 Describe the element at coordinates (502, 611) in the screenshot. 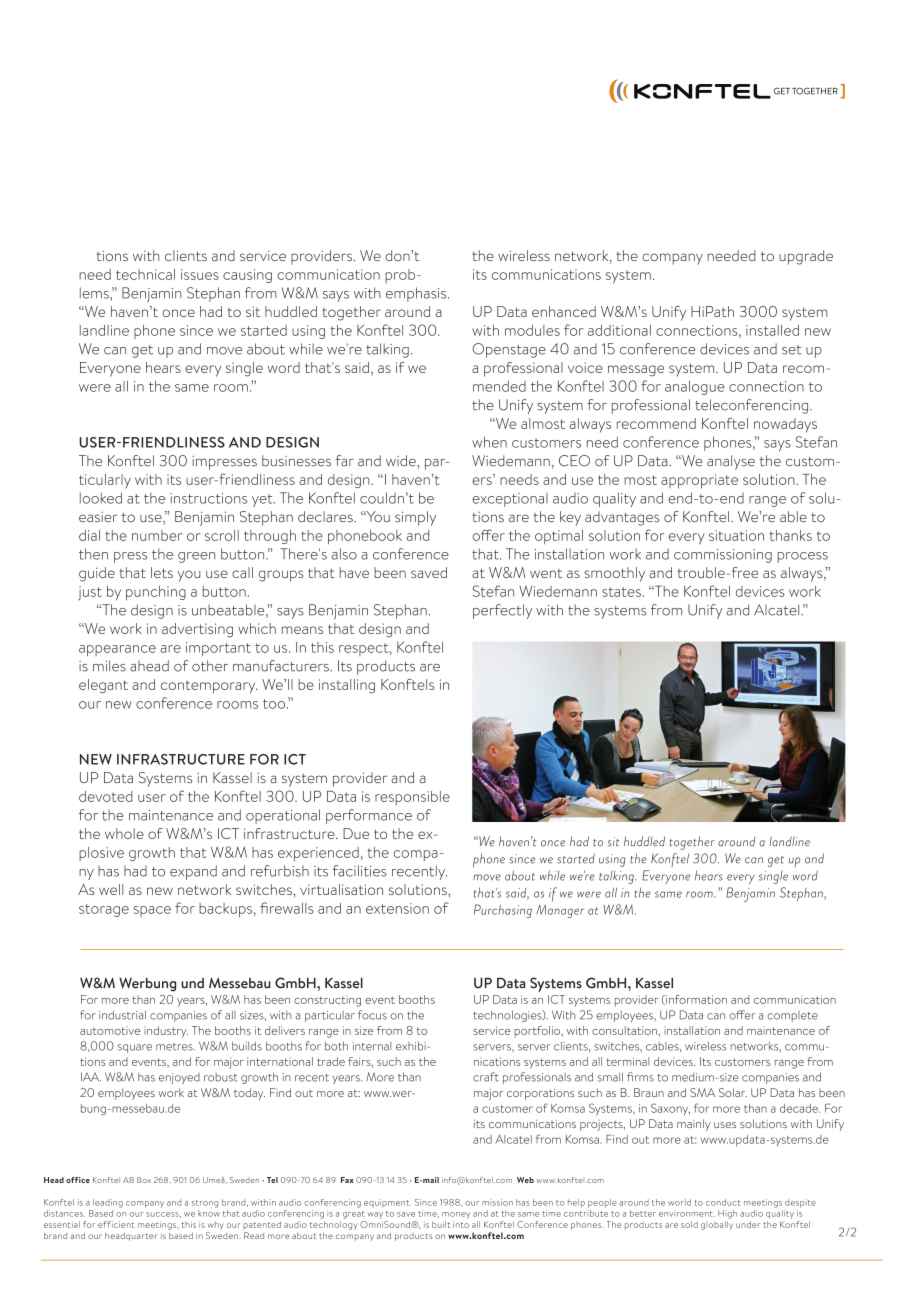

I see `perfectly` at that location.
